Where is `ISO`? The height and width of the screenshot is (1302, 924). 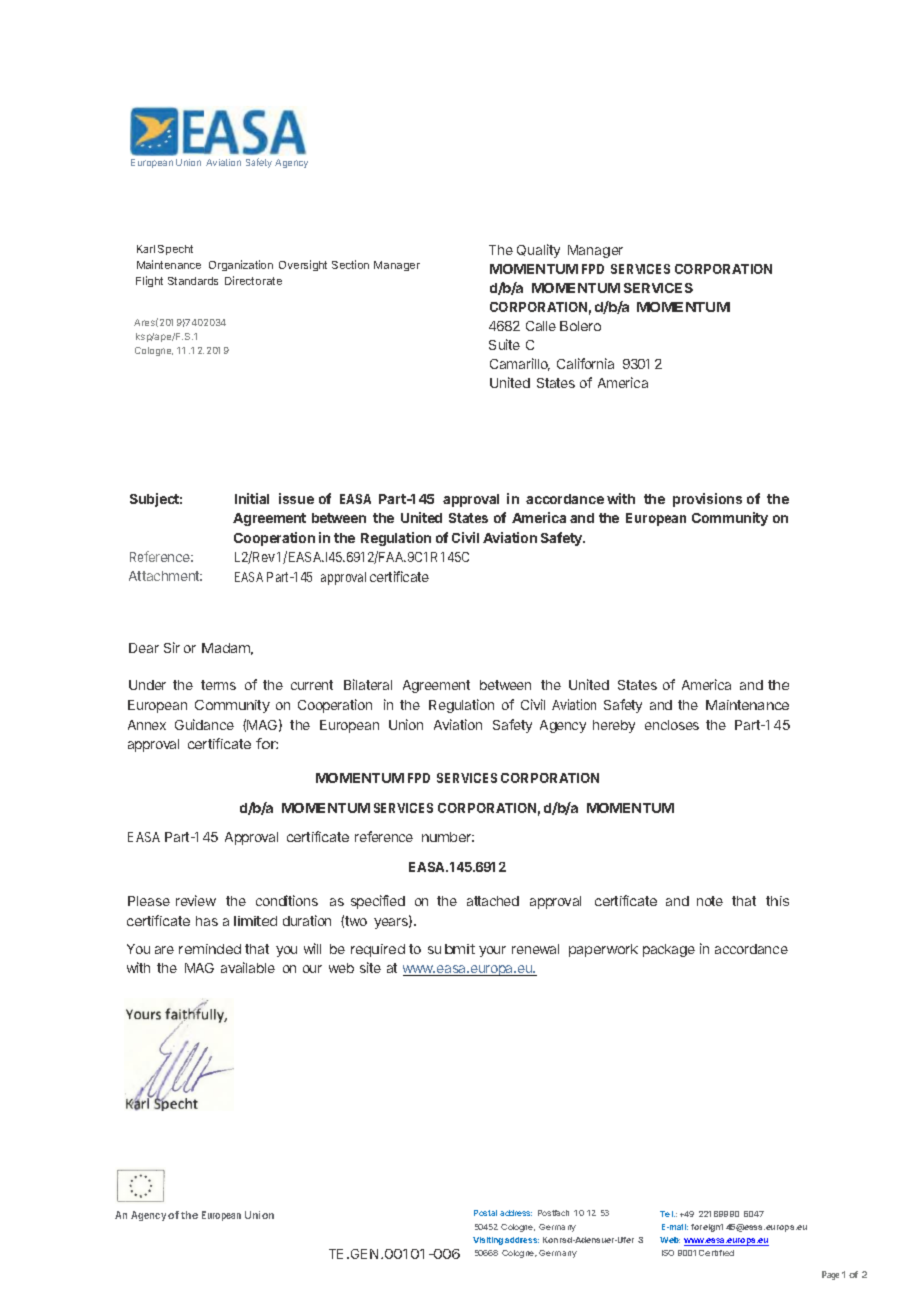 ISO is located at coordinates (668, 1253).
